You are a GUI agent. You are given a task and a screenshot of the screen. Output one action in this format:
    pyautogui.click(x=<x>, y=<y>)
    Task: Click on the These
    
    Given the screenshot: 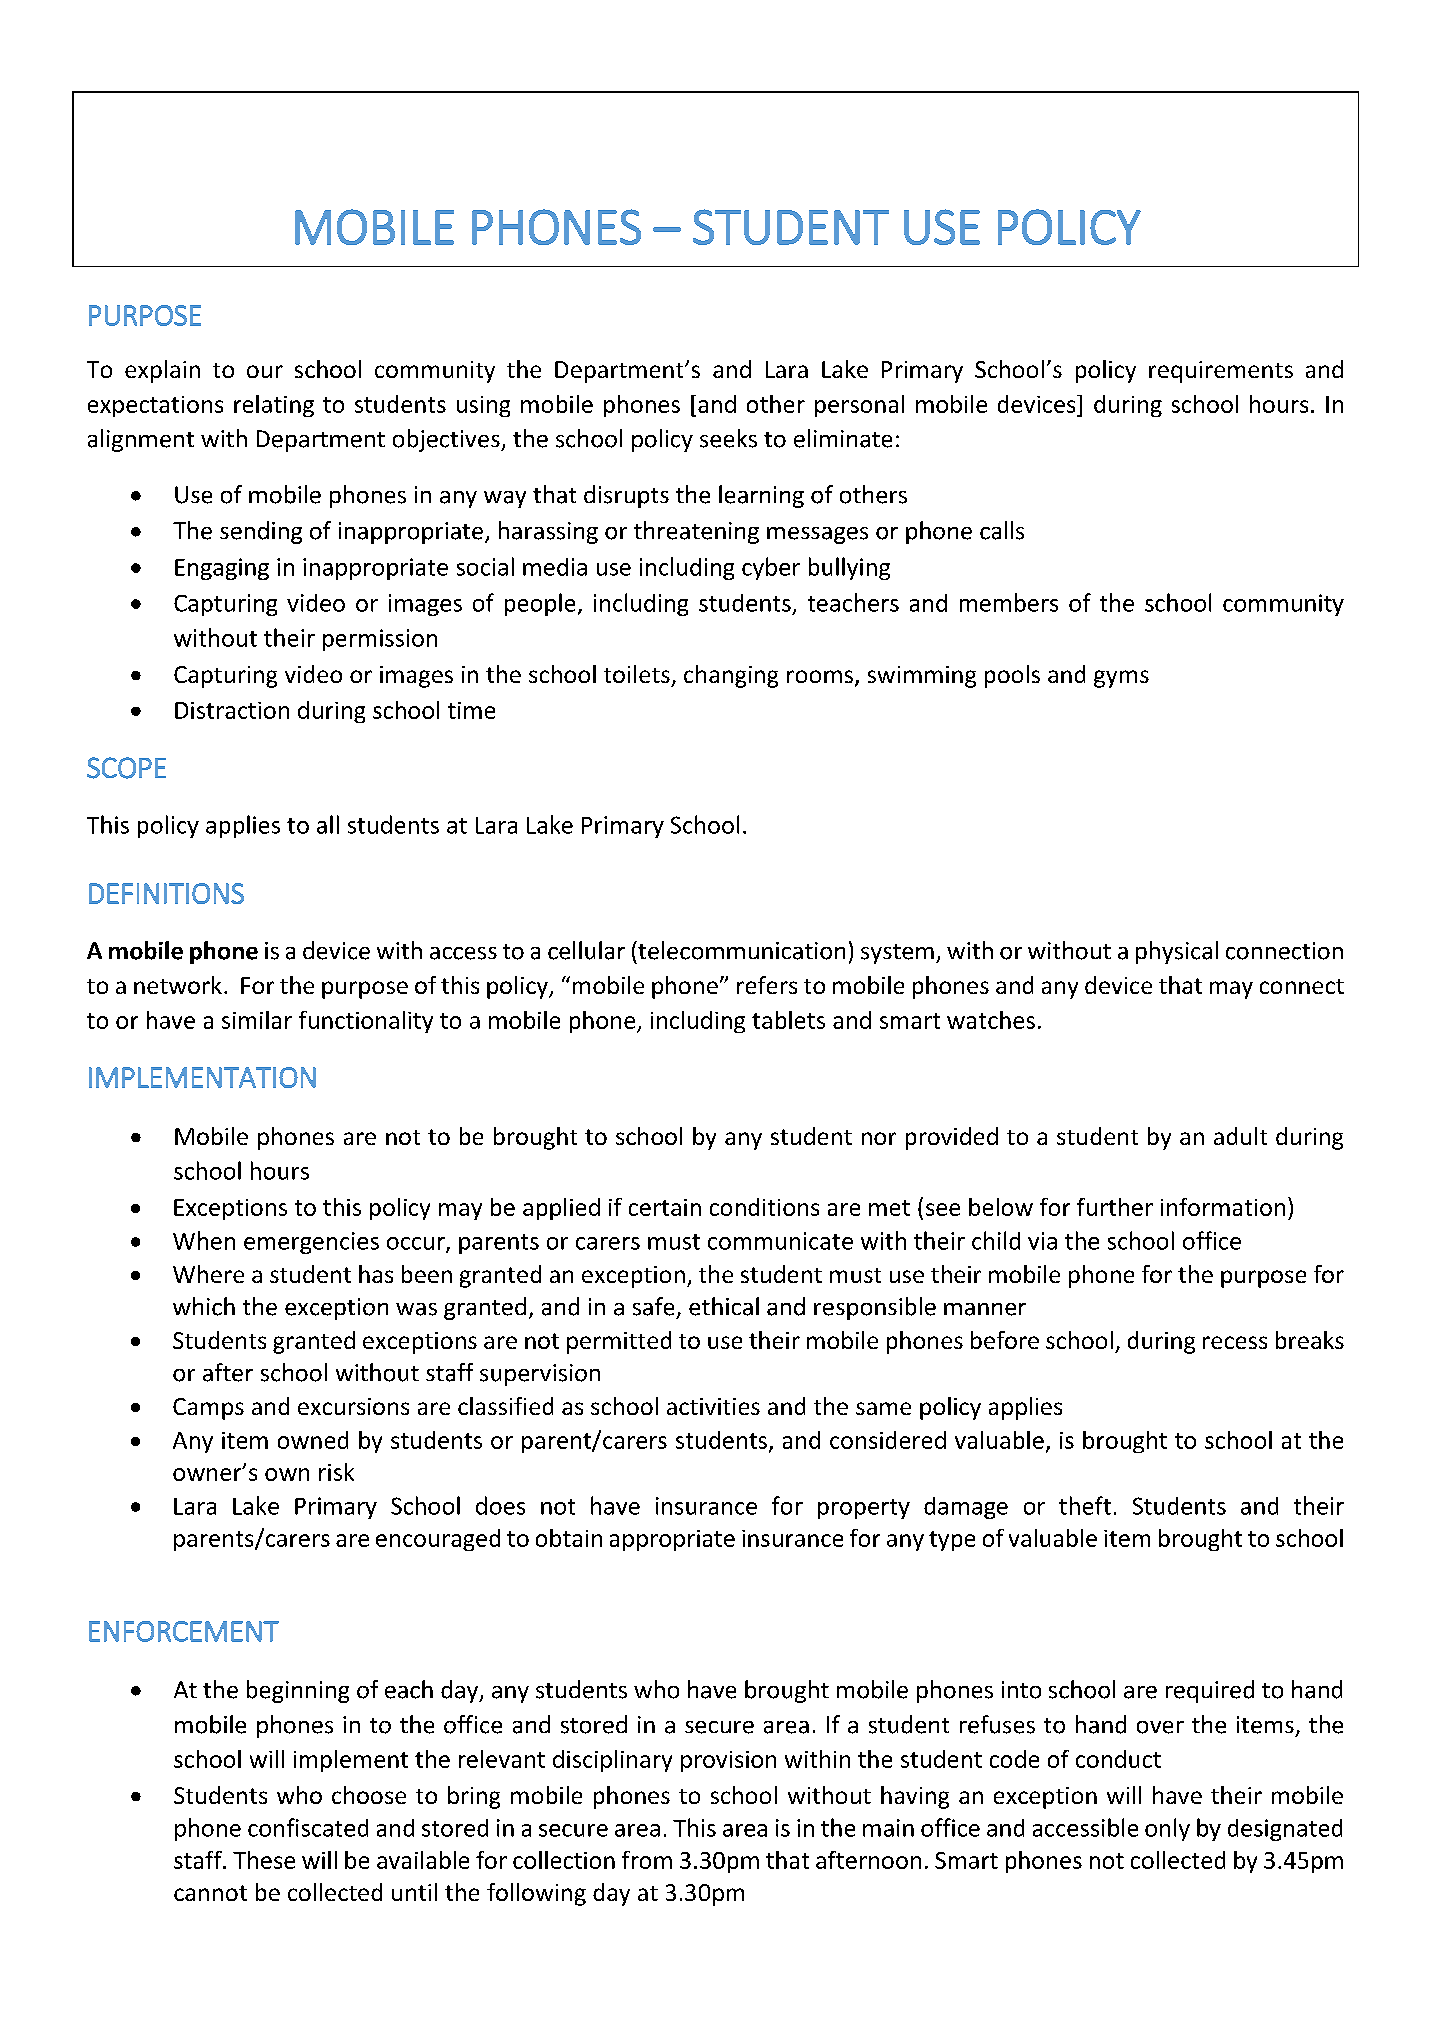 What is the action you would take?
    pyautogui.click(x=264, y=1860)
